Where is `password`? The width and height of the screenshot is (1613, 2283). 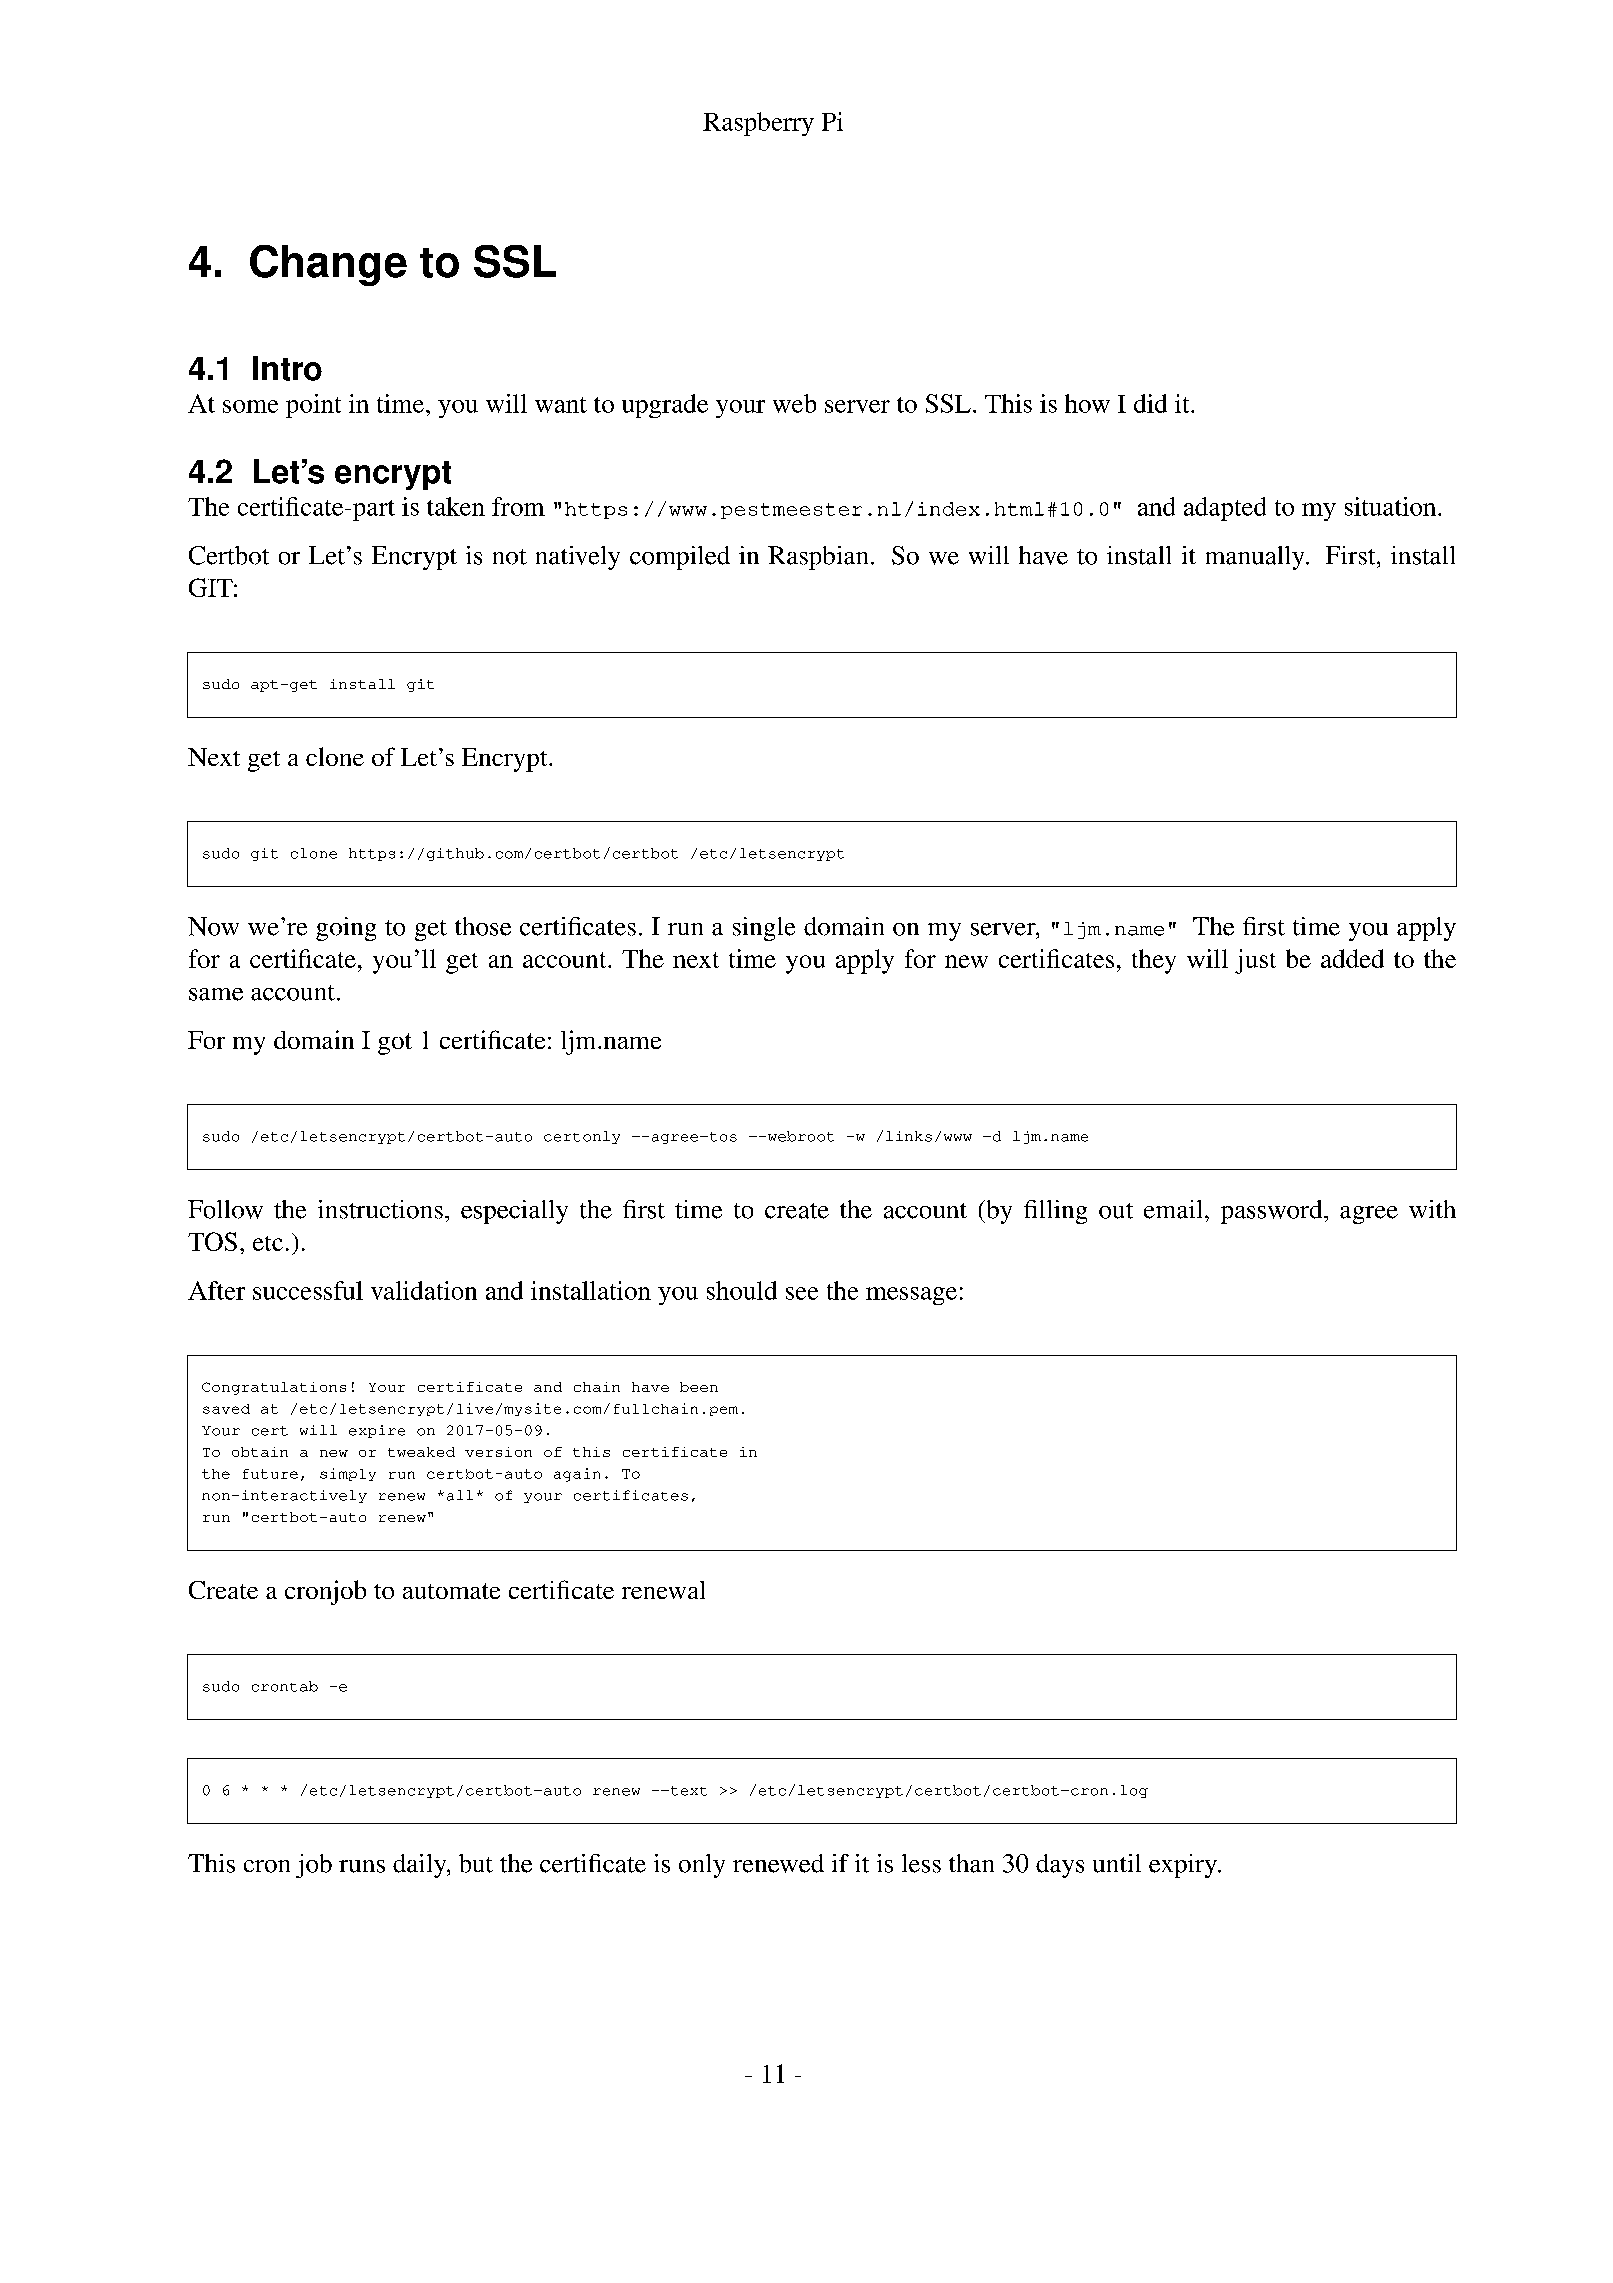 password is located at coordinates (1273, 1212).
